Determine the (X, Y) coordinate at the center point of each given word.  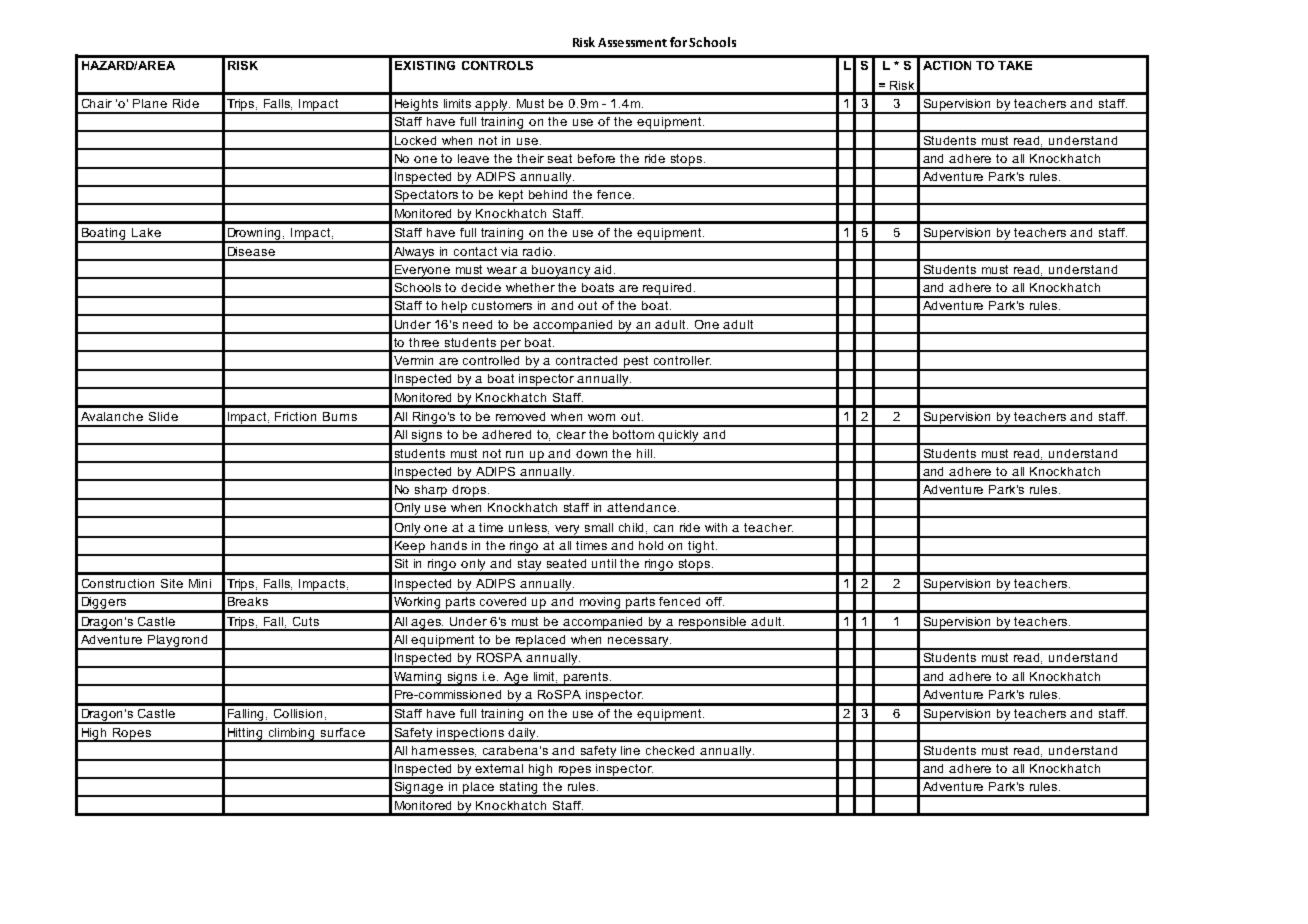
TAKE (1015, 65)
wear (502, 270)
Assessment (632, 42)
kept (512, 197)
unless (529, 528)
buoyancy (562, 272)
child (633, 528)
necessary (639, 643)
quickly (679, 437)
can (663, 528)
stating (519, 789)
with (716, 527)
